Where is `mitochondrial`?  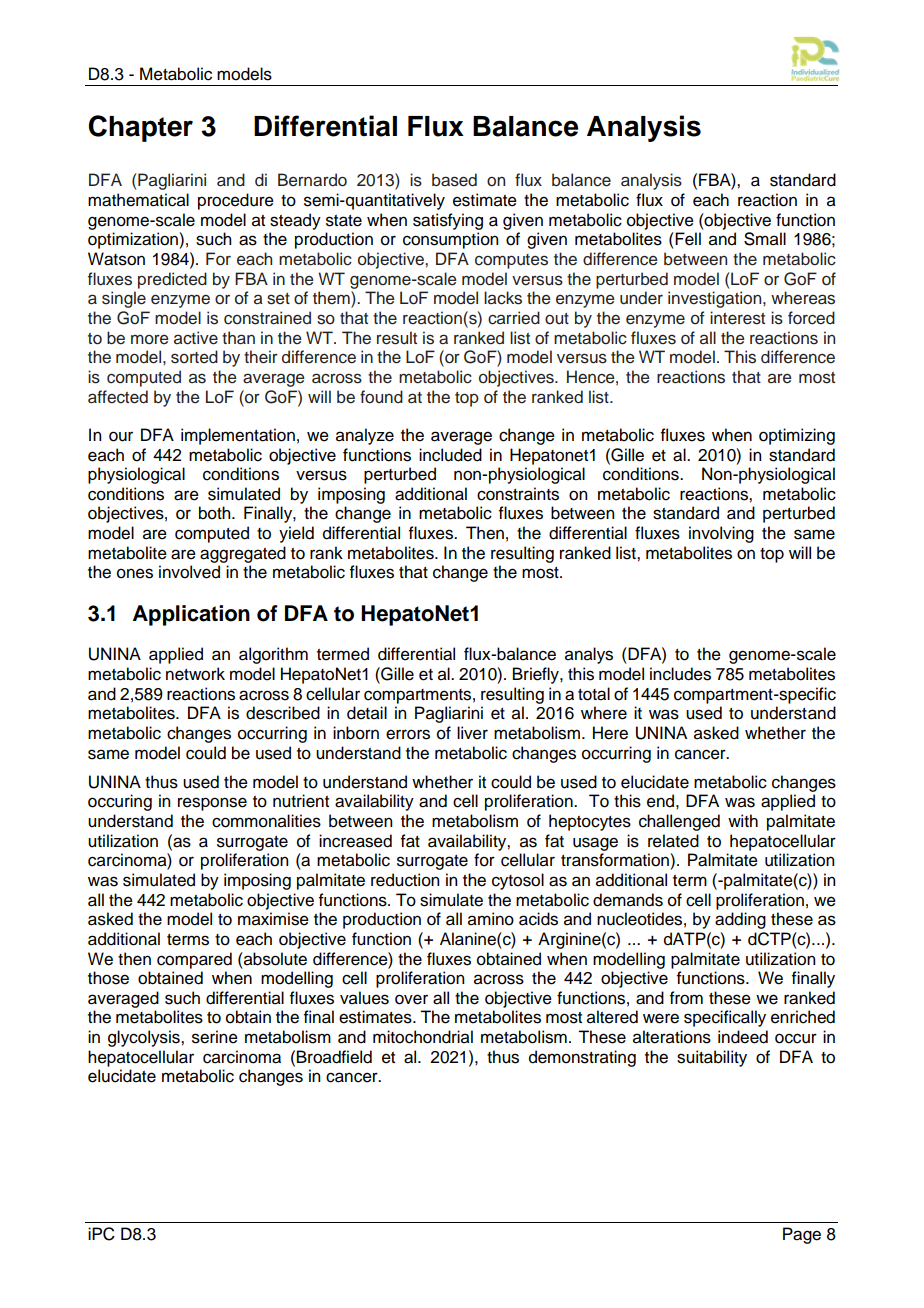 mitochondrial is located at coordinates (423, 1037).
